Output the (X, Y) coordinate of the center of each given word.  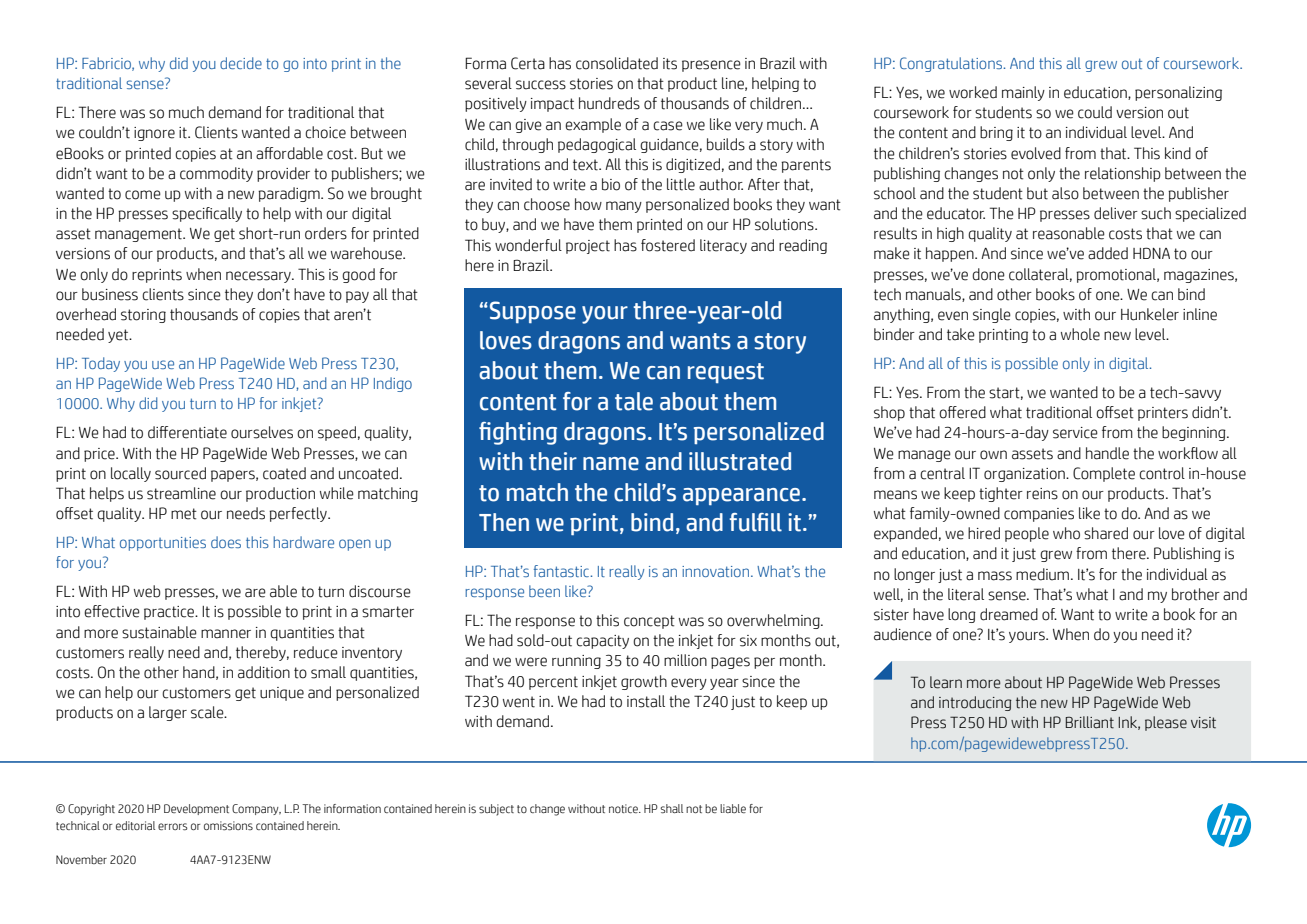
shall (671, 809)
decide (241, 63)
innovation (717, 571)
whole (1080, 334)
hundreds (609, 103)
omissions (228, 826)
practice (170, 613)
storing (143, 316)
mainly (1023, 93)
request (726, 373)
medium (1042, 574)
